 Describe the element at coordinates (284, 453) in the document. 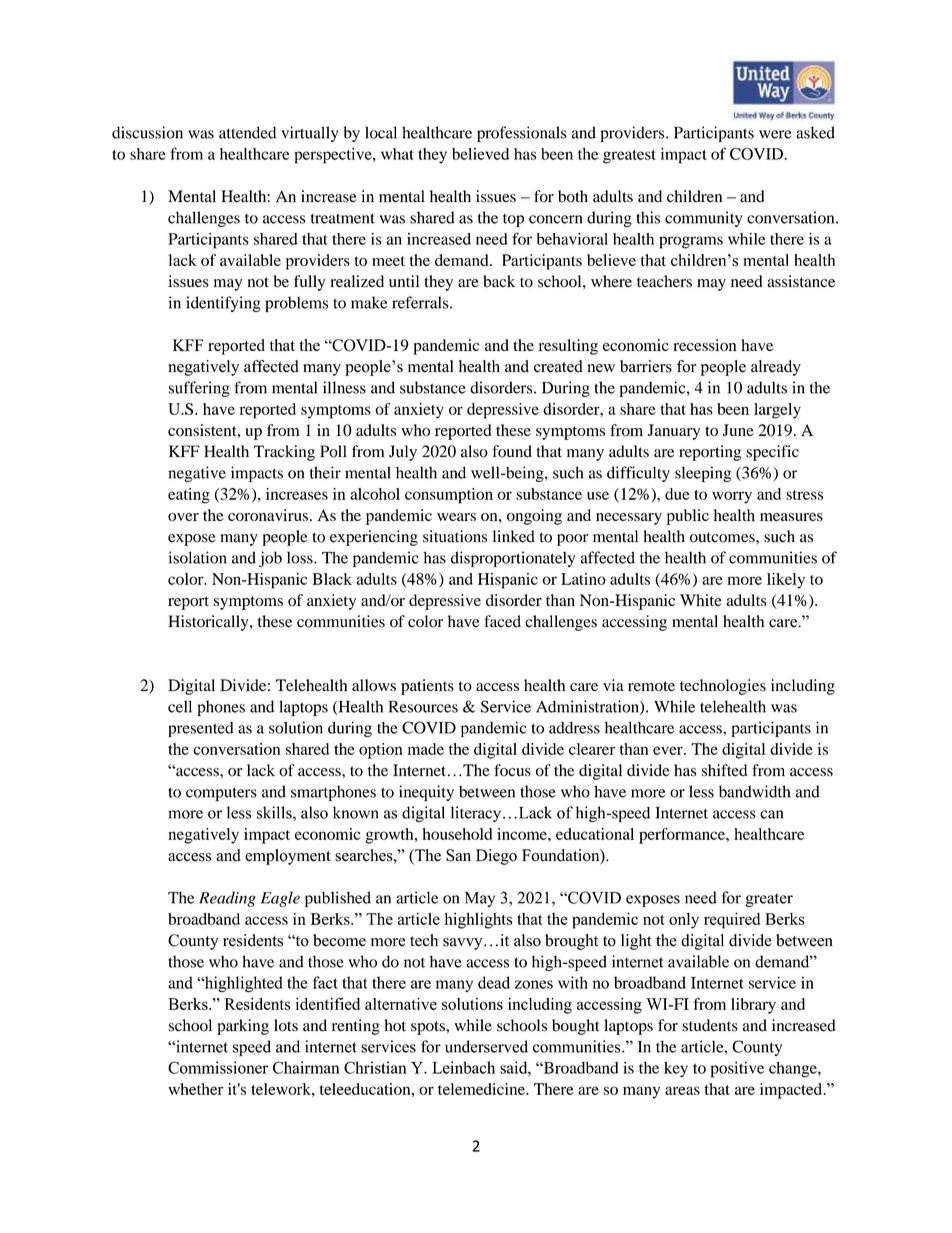

I see `Tracking` at that location.
